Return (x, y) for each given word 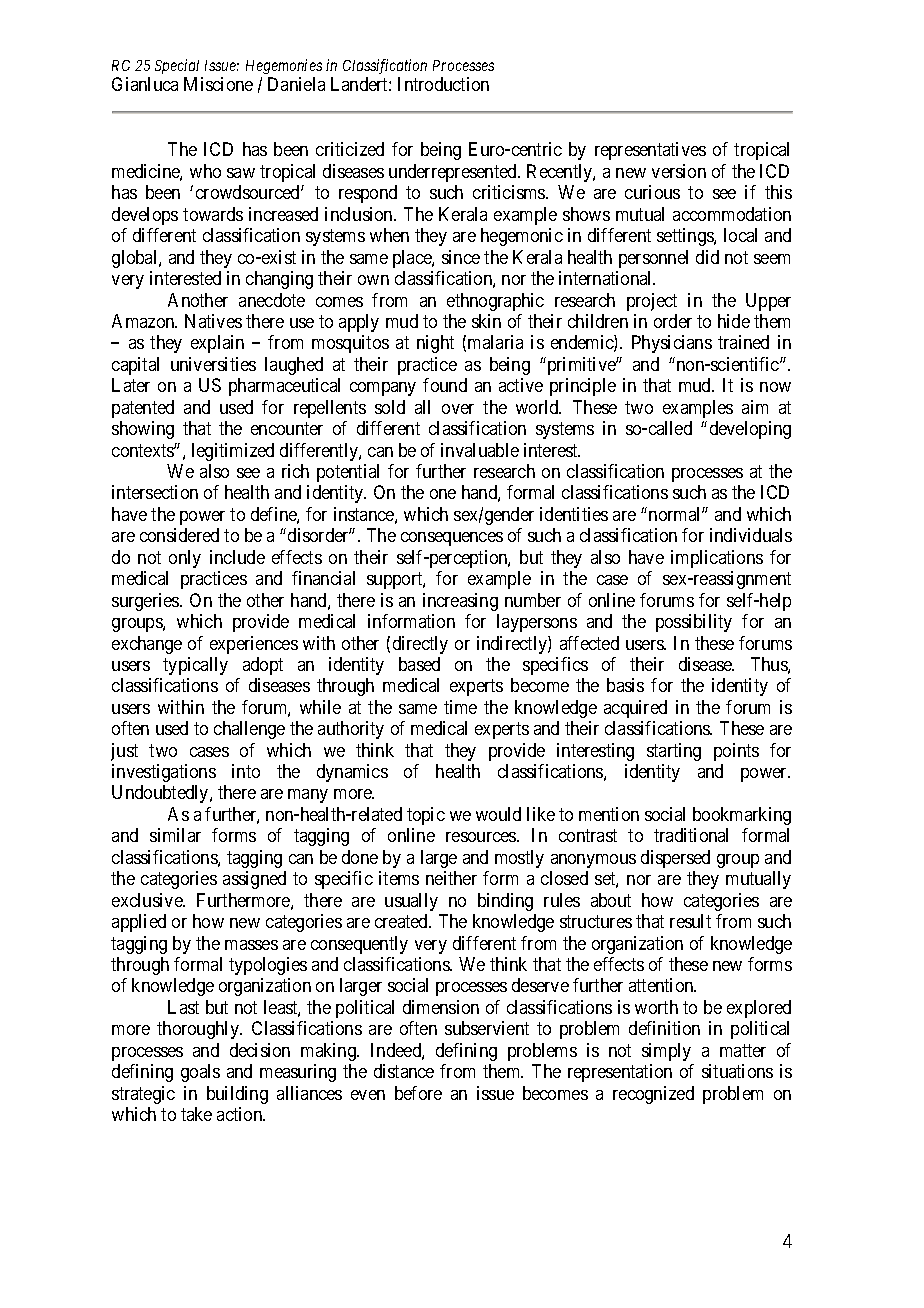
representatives (650, 151)
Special (177, 66)
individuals (751, 535)
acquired (635, 709)
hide (734, 321)
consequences (452, 539)
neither (451, 878)
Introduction (443, 84)
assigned (254, 880)
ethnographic (495, 302)
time (460, 707)
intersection (155, 492)
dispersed (675, 859)
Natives (213, 321)
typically (195, 666)
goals (200, 1073)
